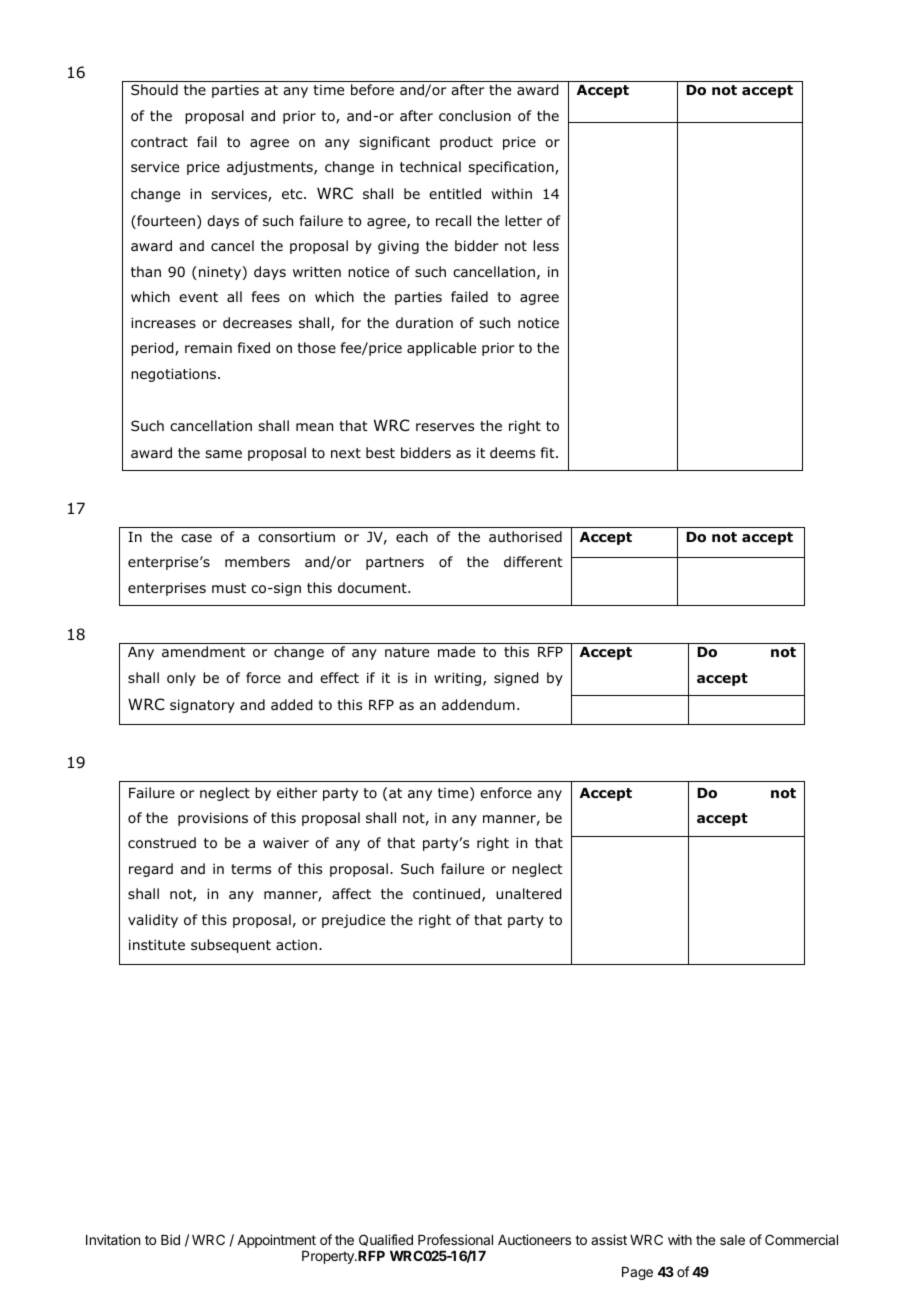 Image resolution: width=924 pixels, height=1307 pixels. Describe the element at coordinates (231, 946) in the screenshot. I see `subsequent` at that location.
